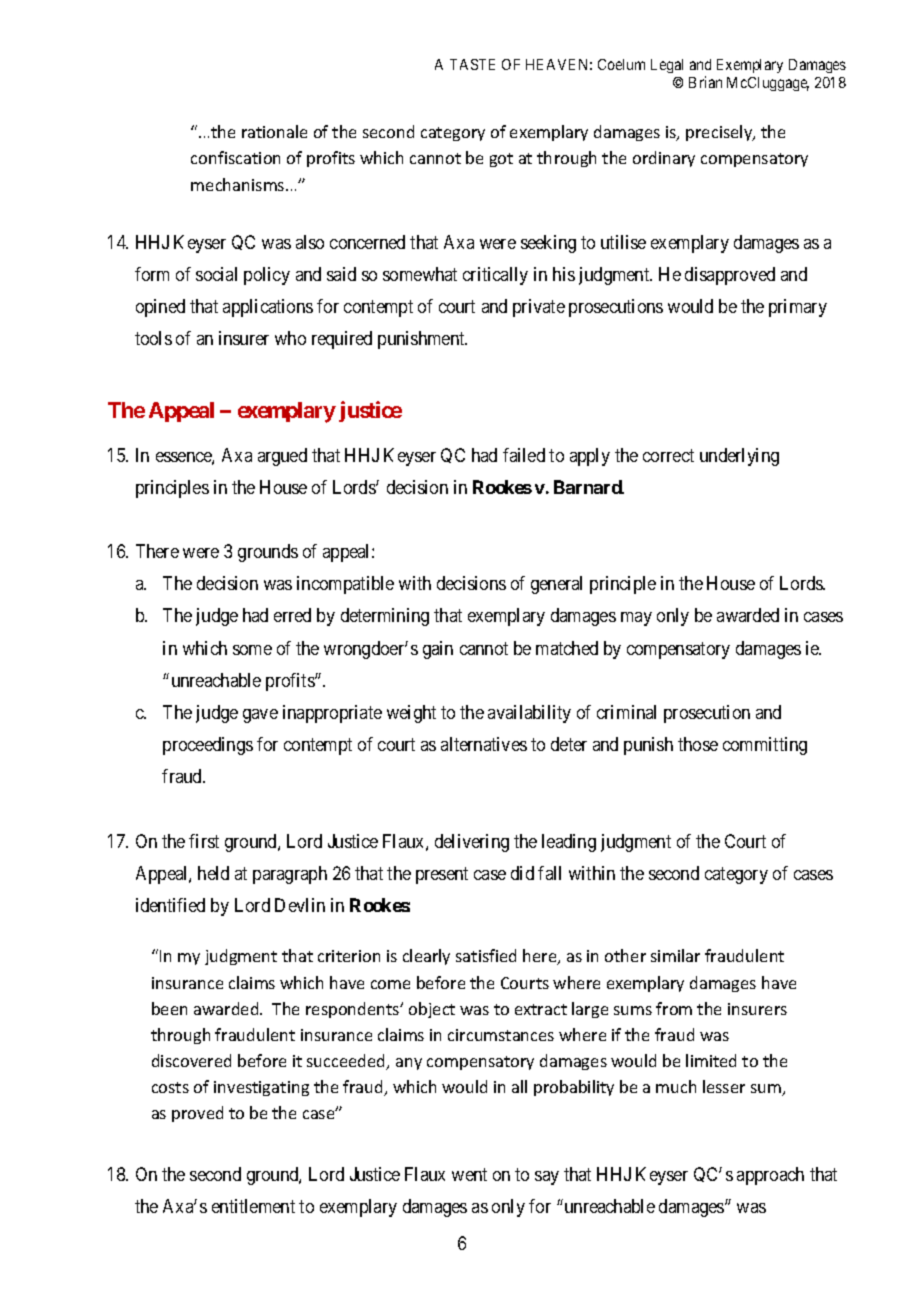 The image size is (924, 1308). I want to click on Brian, so click(705, 82).
